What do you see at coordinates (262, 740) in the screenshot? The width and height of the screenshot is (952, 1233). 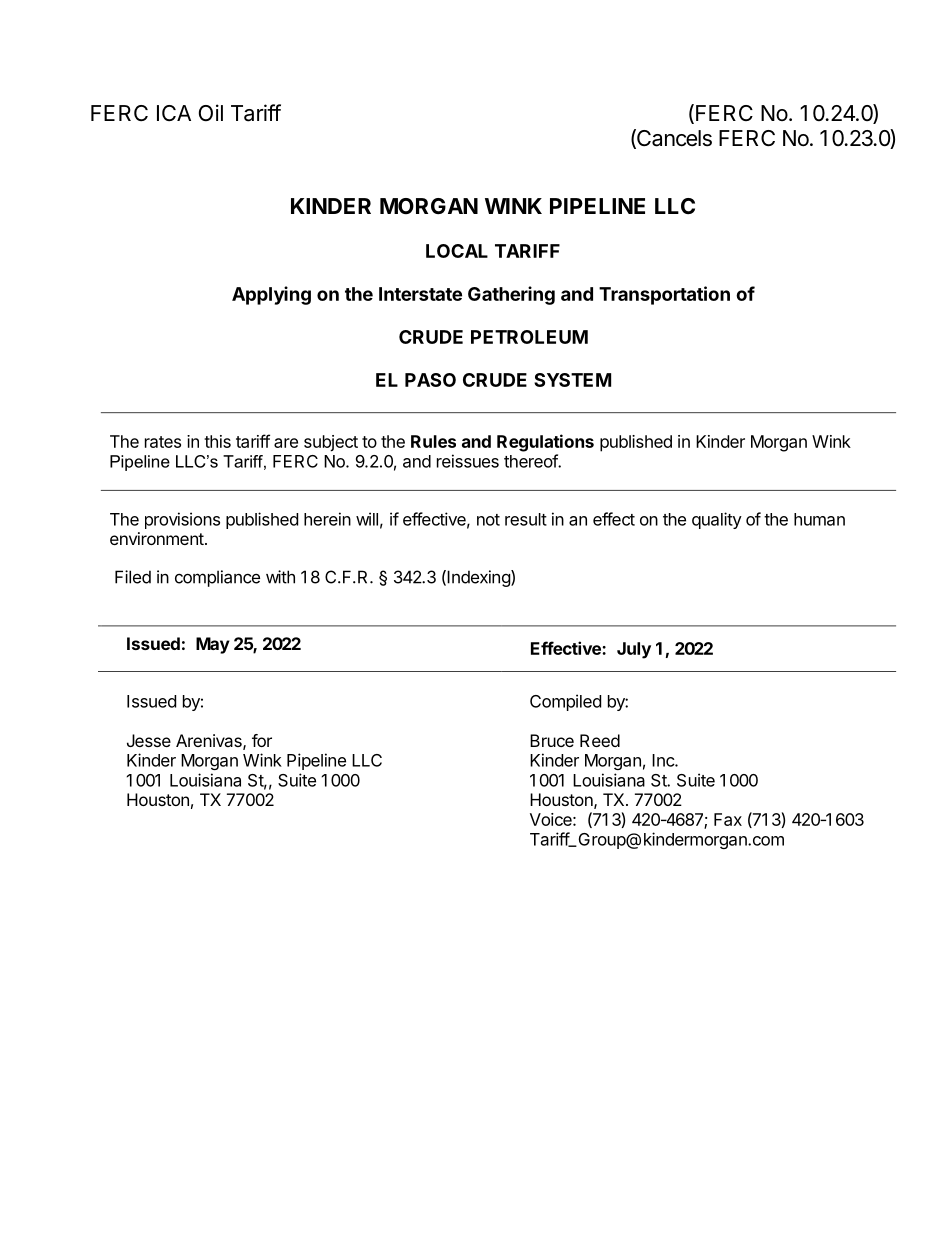 I see `for` at bounding box center [262, 740].
